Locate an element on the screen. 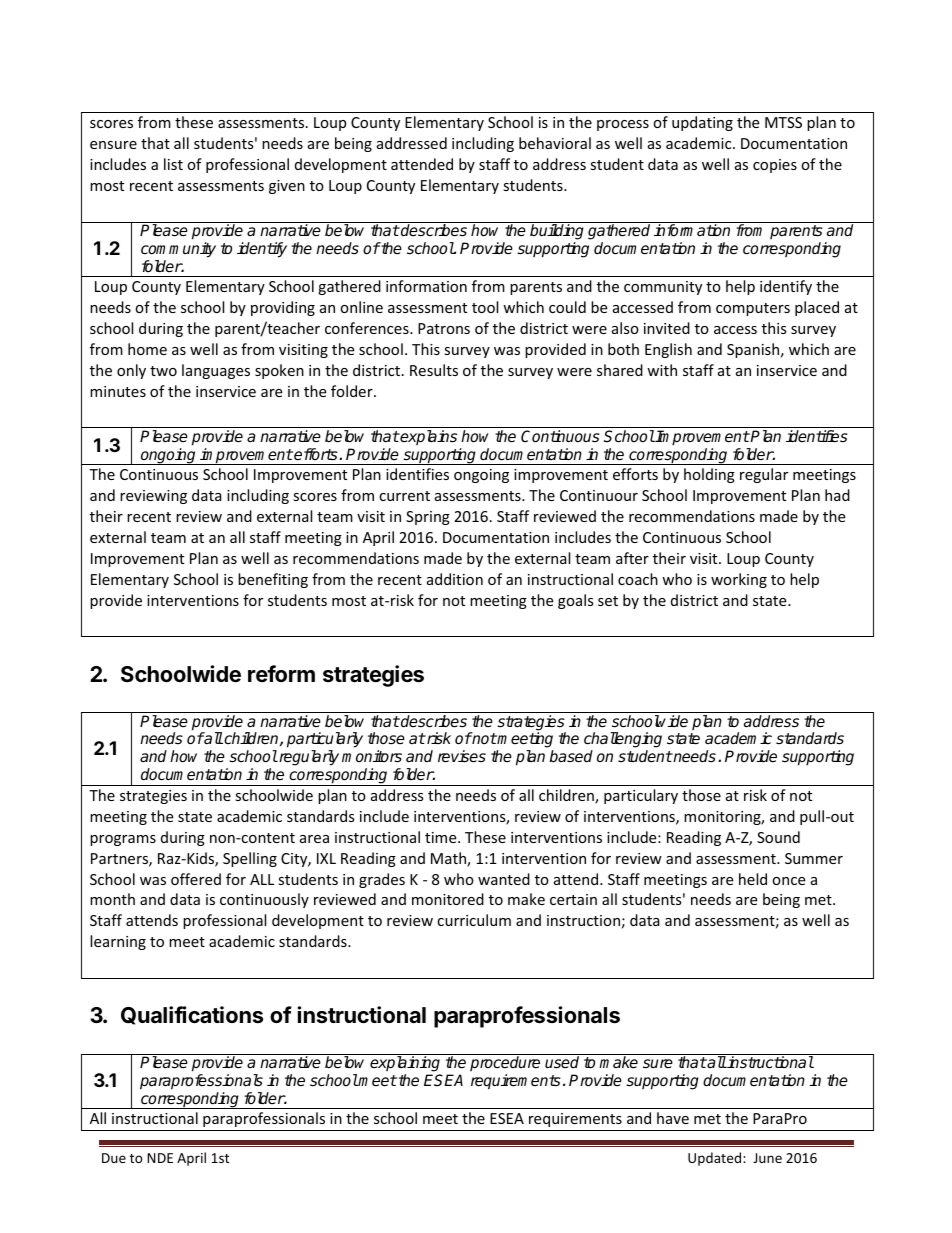 This screenshot has width=952, height=1233. wanted is located at coordinates (504, 879).
